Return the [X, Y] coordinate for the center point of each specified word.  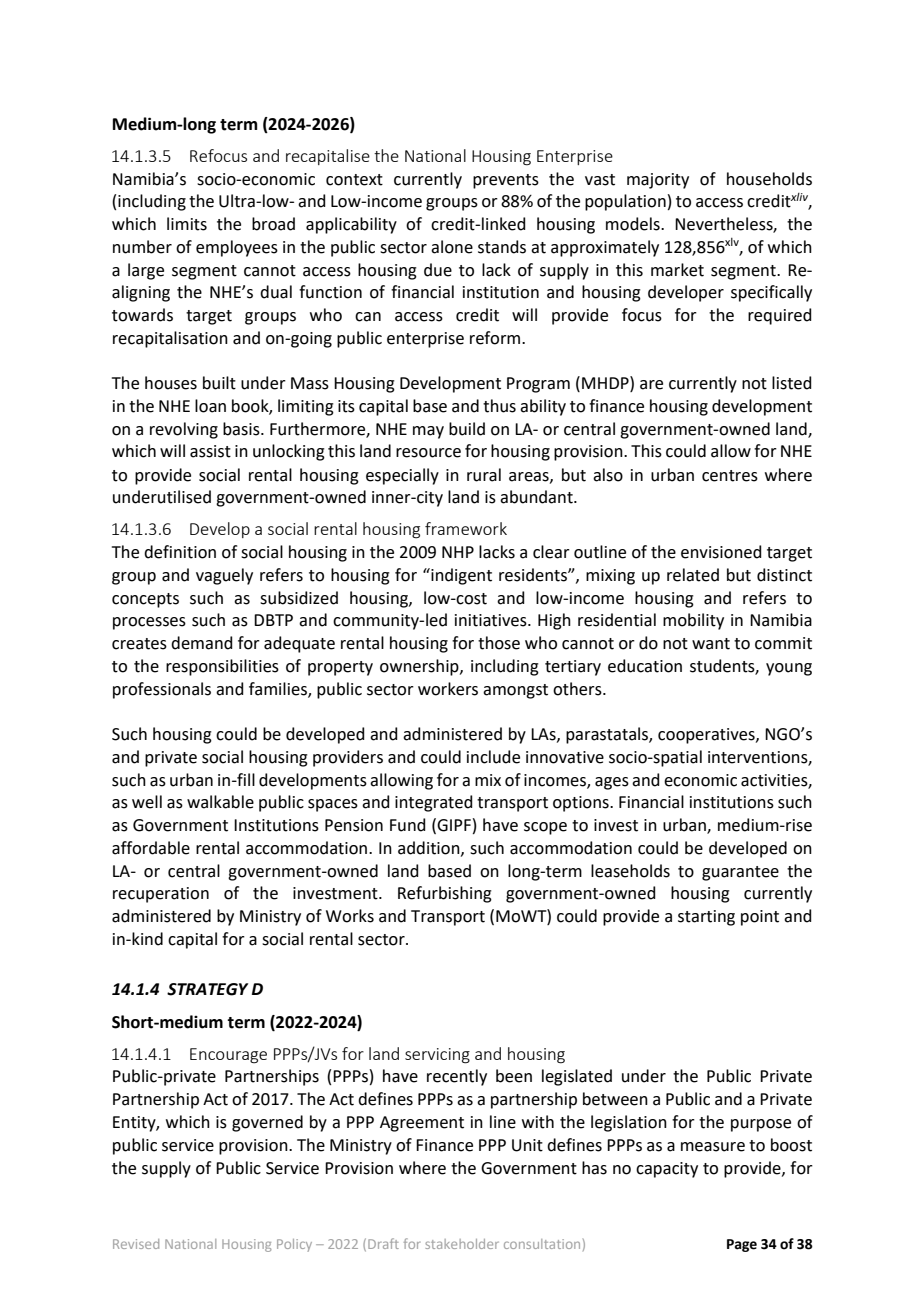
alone [452, 247]
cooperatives [707, 736]
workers [448, 689]
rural [484, 475]
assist [210, 451]
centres [730, 476]
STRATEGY [207, 989]
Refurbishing [445, 894]
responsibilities [222, 667]
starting [706, 918]
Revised [136, 1244]
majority [658, 181]
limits [187, 224]
